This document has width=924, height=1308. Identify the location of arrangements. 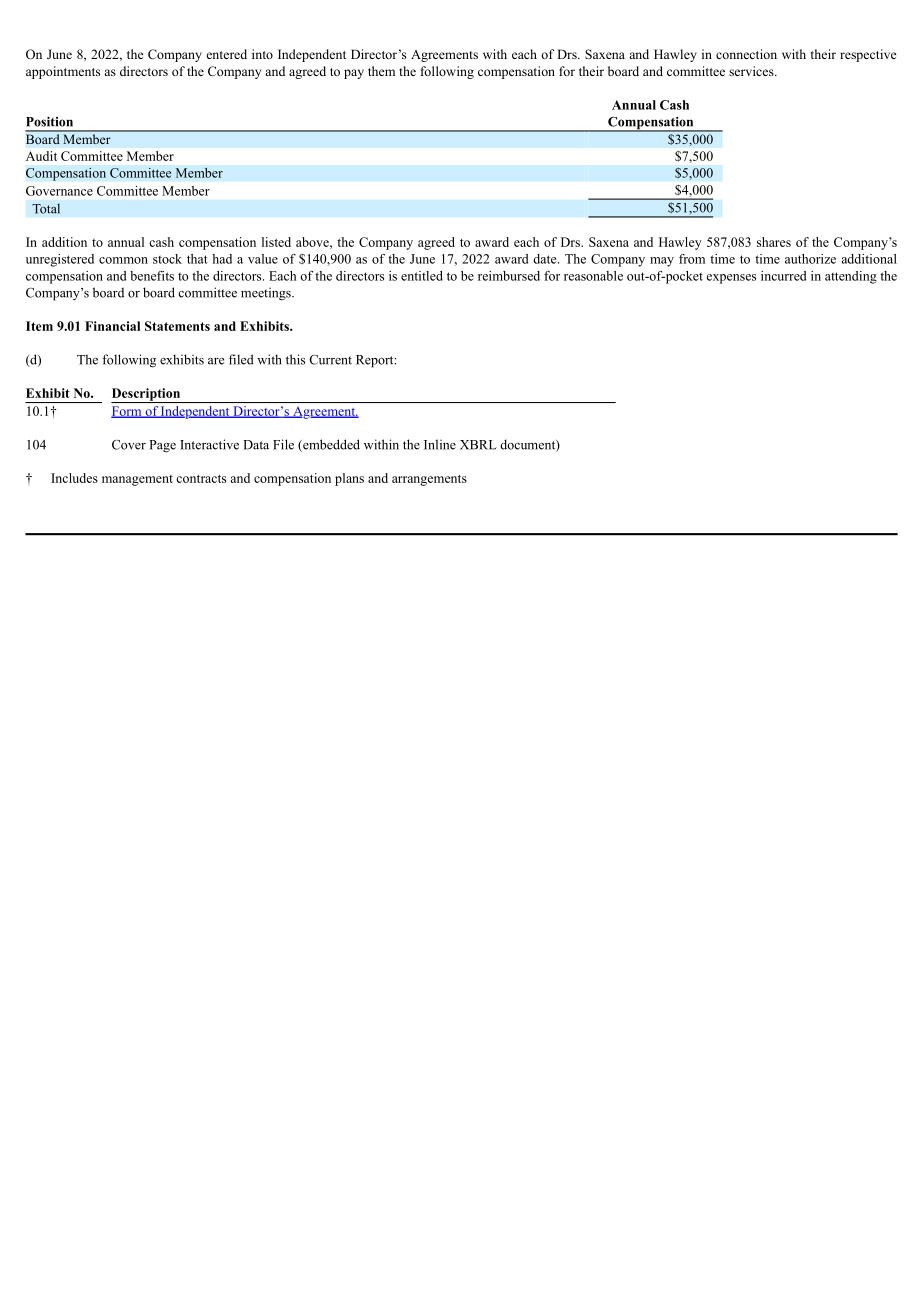
(429, 480).
